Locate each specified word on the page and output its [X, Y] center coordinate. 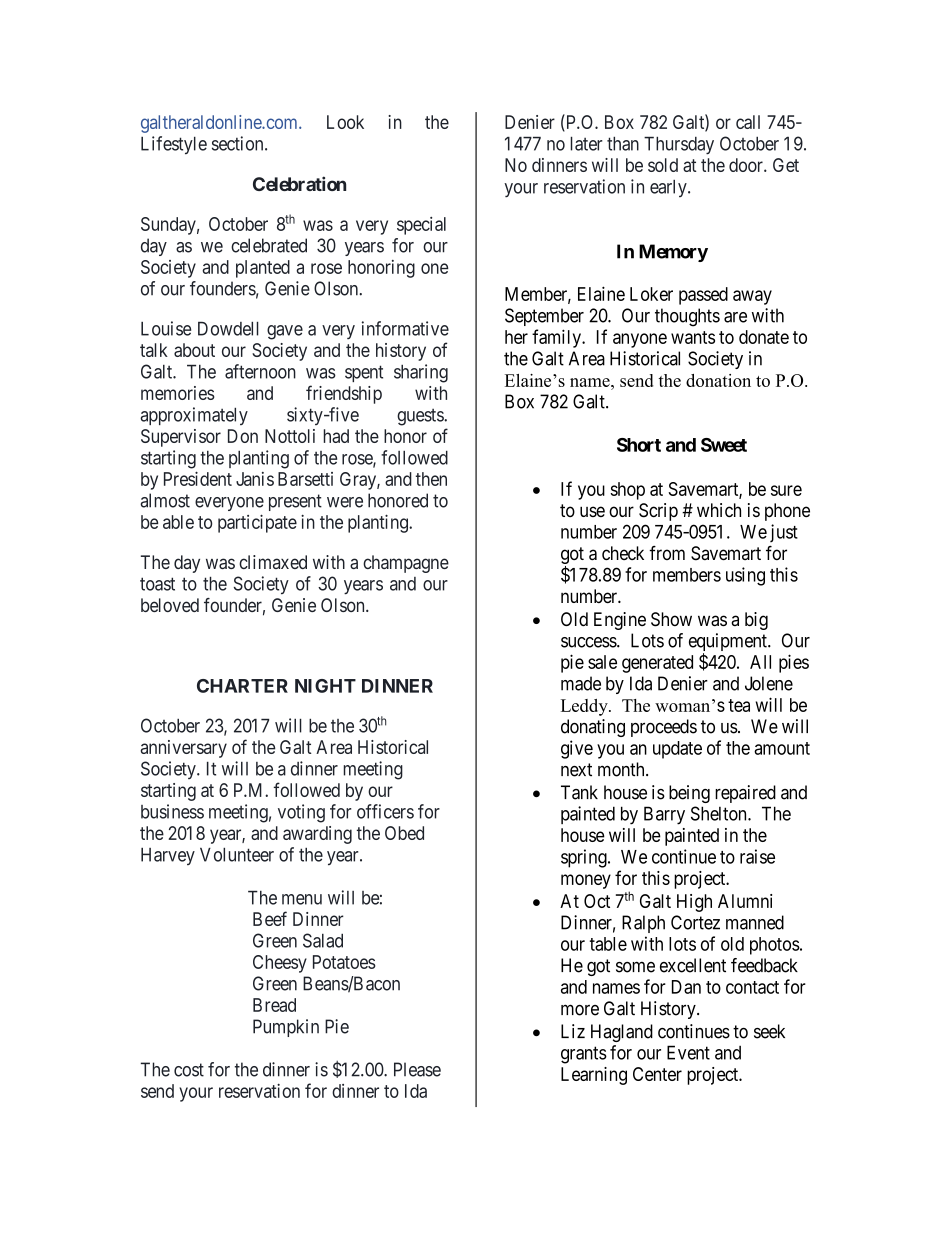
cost [189, 1070]
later [587, 144]
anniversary [183, 749]
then [431, 479]
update [677, 750]
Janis [255, 479]
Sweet [724, 445]
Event [688, 1052]
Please [417, 1069]
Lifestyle [174, 145]
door [747, 165]
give [577, 749]
